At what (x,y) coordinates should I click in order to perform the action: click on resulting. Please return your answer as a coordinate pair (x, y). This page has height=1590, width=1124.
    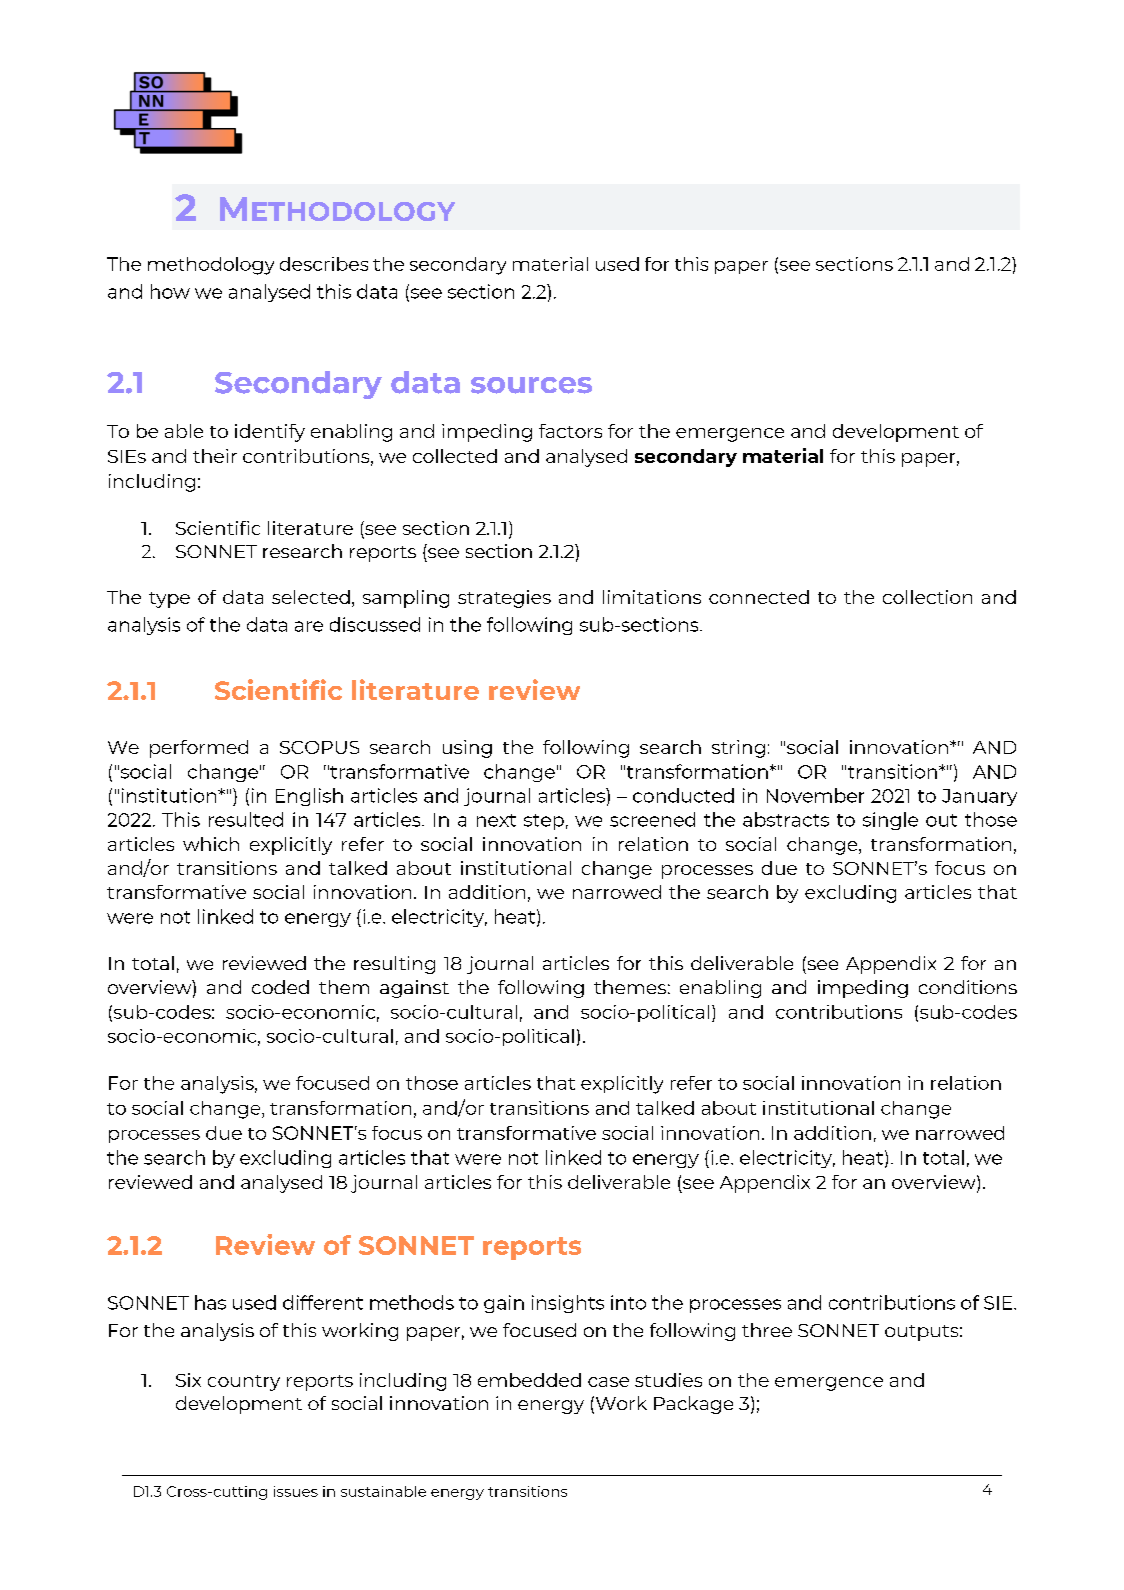
    Looking at the image, I should click on (394, 965).
